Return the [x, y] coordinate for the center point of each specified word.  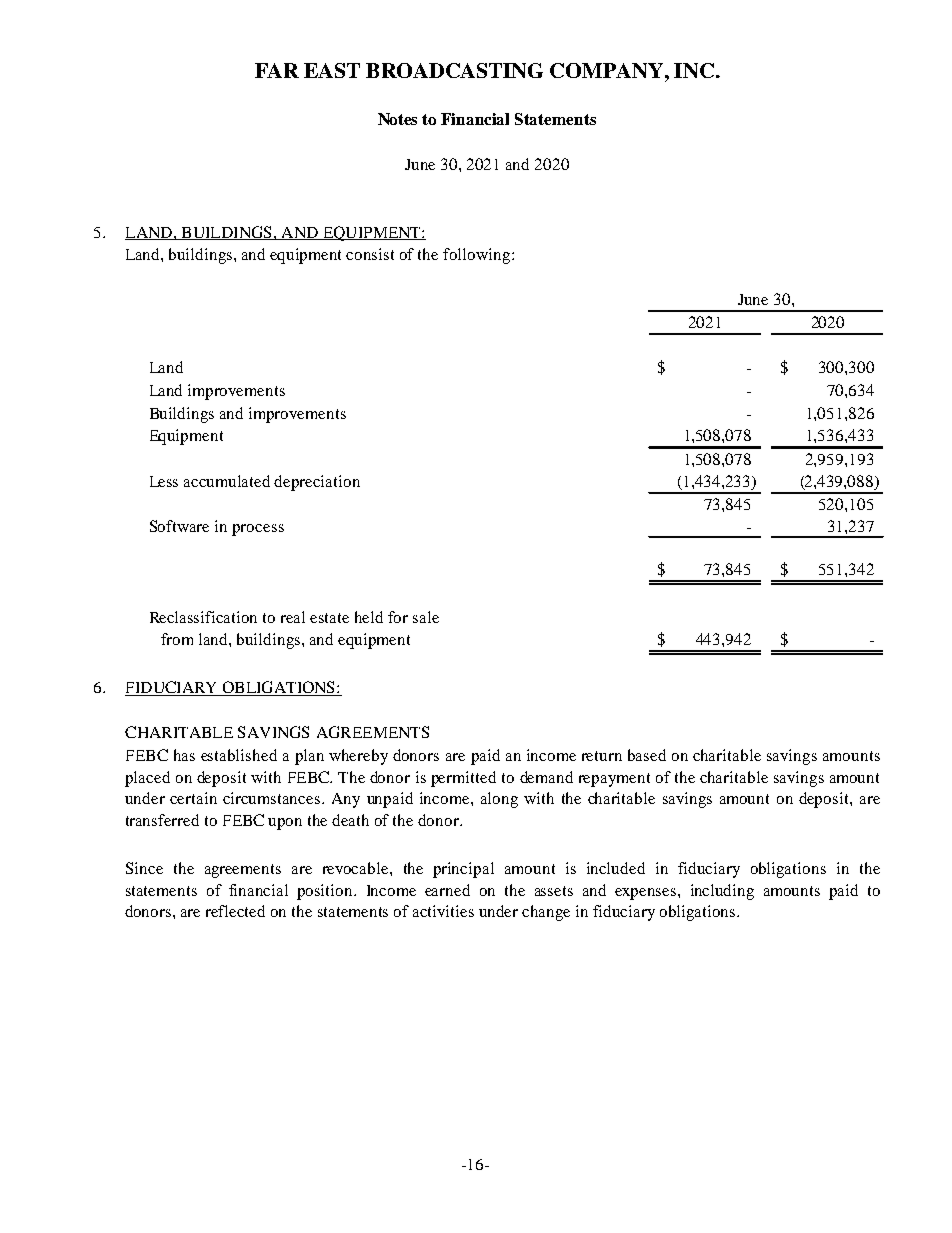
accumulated [227, 481]
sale [426, 617]
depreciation [317, 483]
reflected [235, 911]
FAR [277, 70]
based [647, 755]
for [398, 617]
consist [370, 254]
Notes [397, 119]
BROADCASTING [454, 70]
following [478, 256]
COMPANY [608, 70]
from [177, 639]
